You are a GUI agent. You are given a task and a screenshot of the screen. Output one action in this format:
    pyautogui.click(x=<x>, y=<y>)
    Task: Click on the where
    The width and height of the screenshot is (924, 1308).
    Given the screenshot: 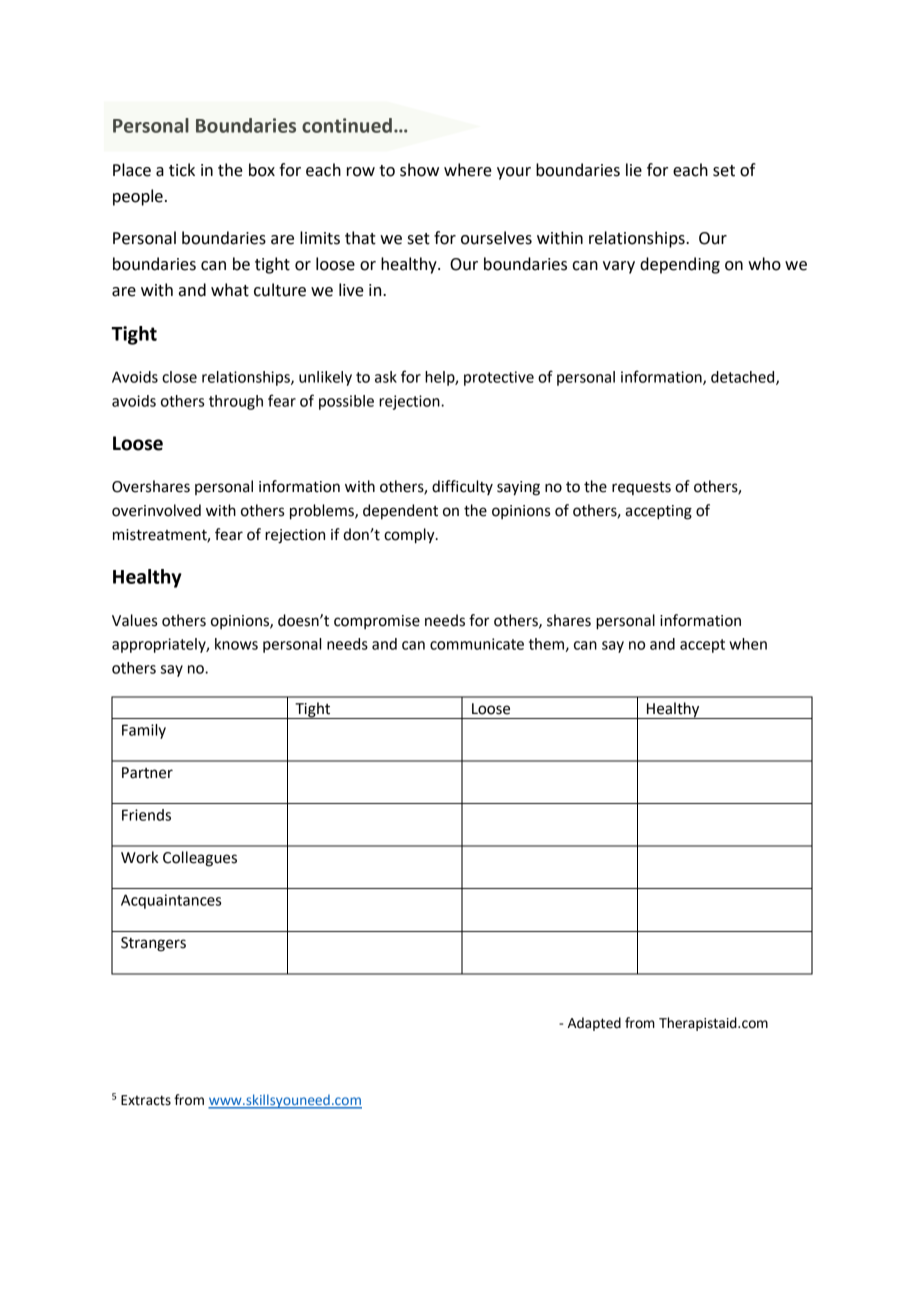 What is the action you would take?
    pyautogui.click(x=468, y=170)
